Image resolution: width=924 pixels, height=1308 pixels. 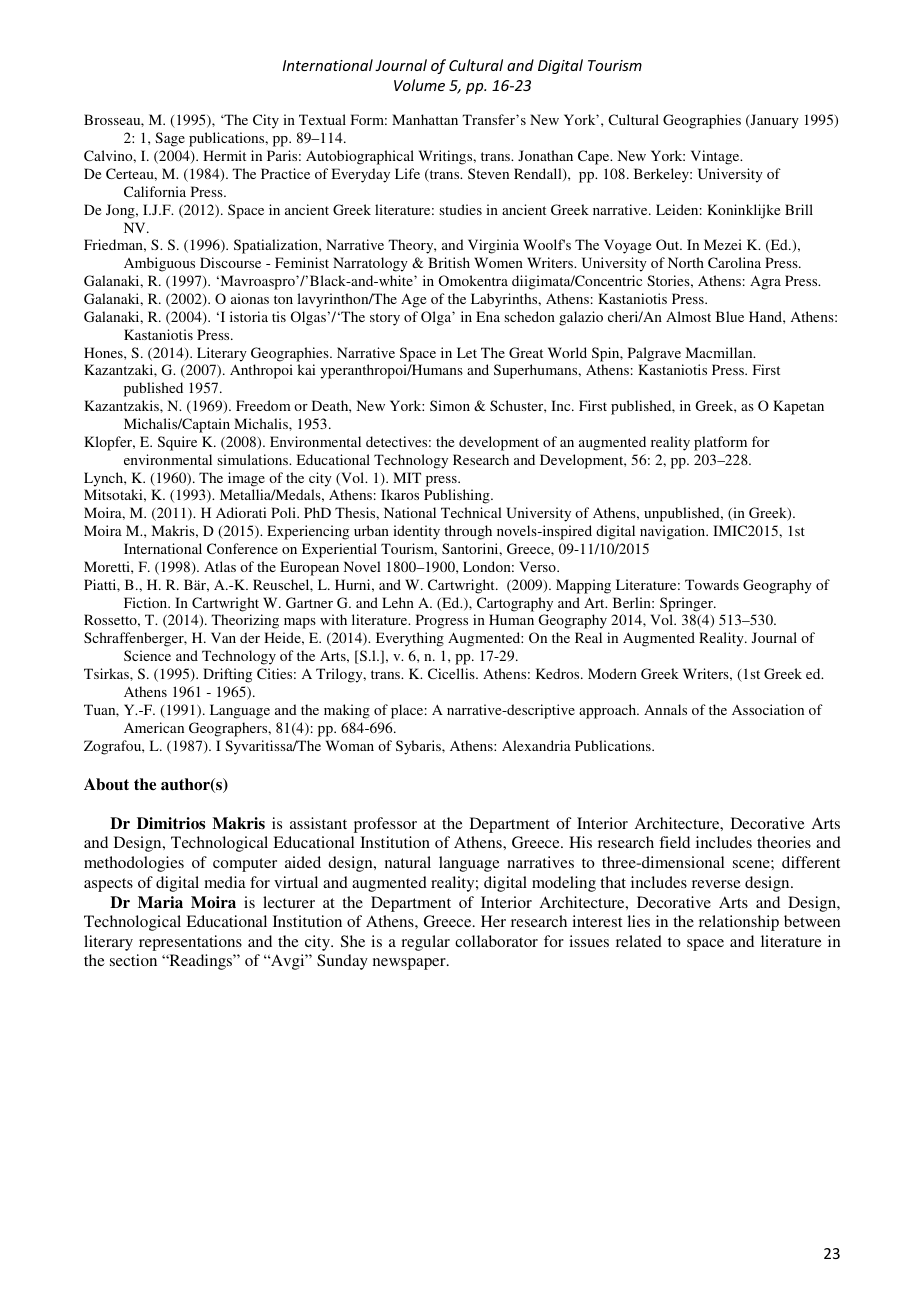 I want to click on Macmillan, so click(x=720, y=352).
